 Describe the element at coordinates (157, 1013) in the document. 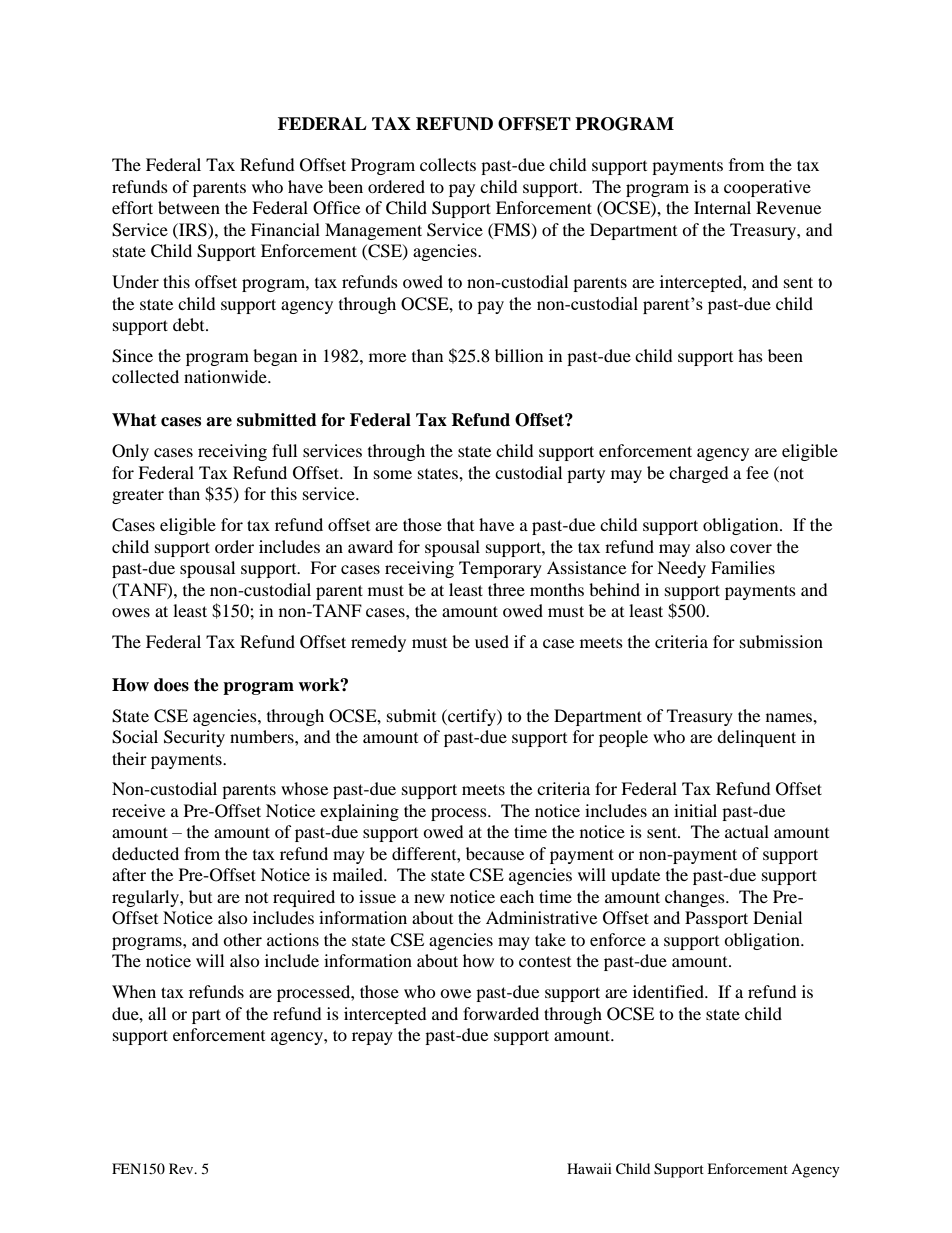

I see `all` at that location.
